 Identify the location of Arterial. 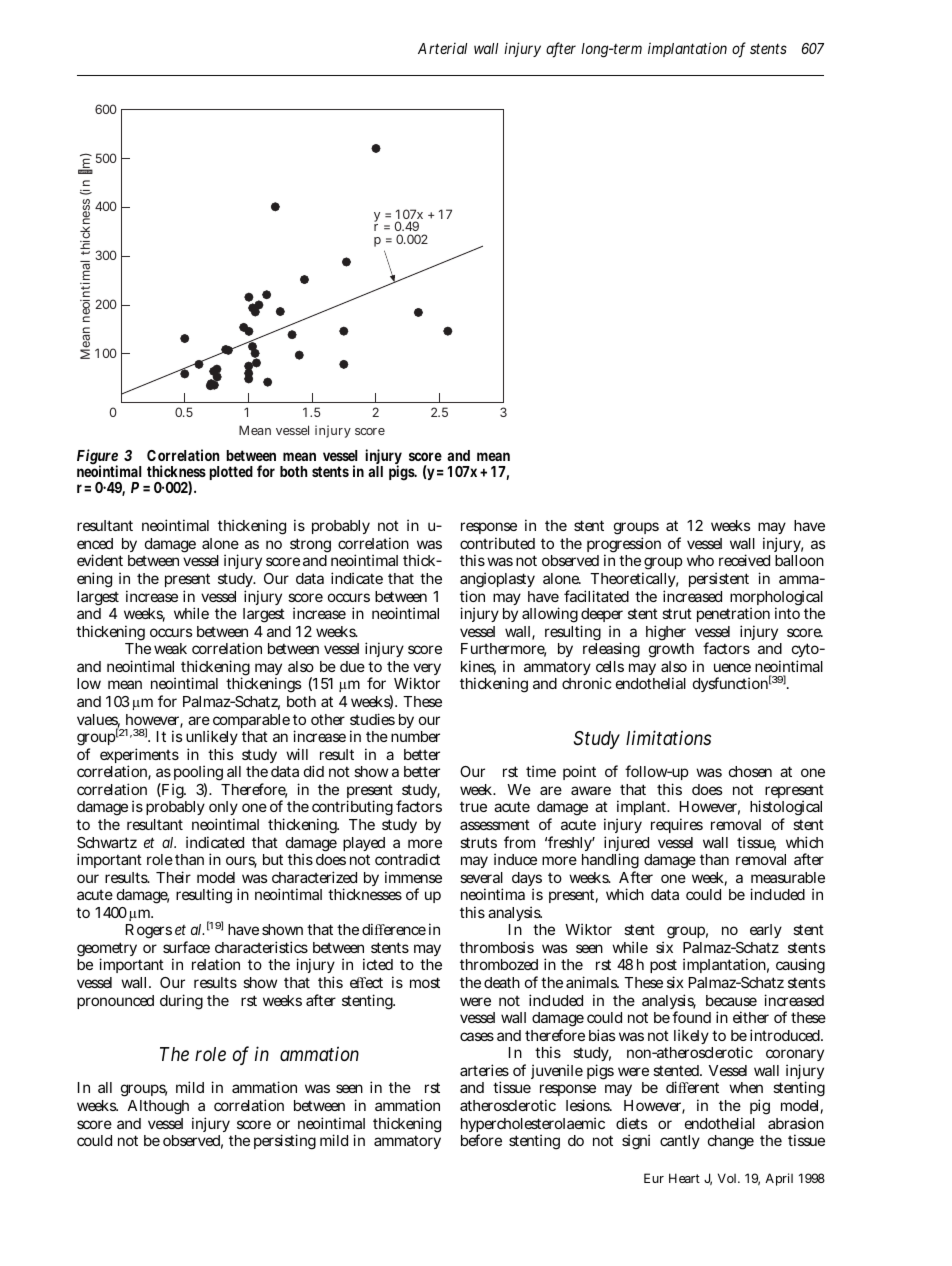
(442, 48).
